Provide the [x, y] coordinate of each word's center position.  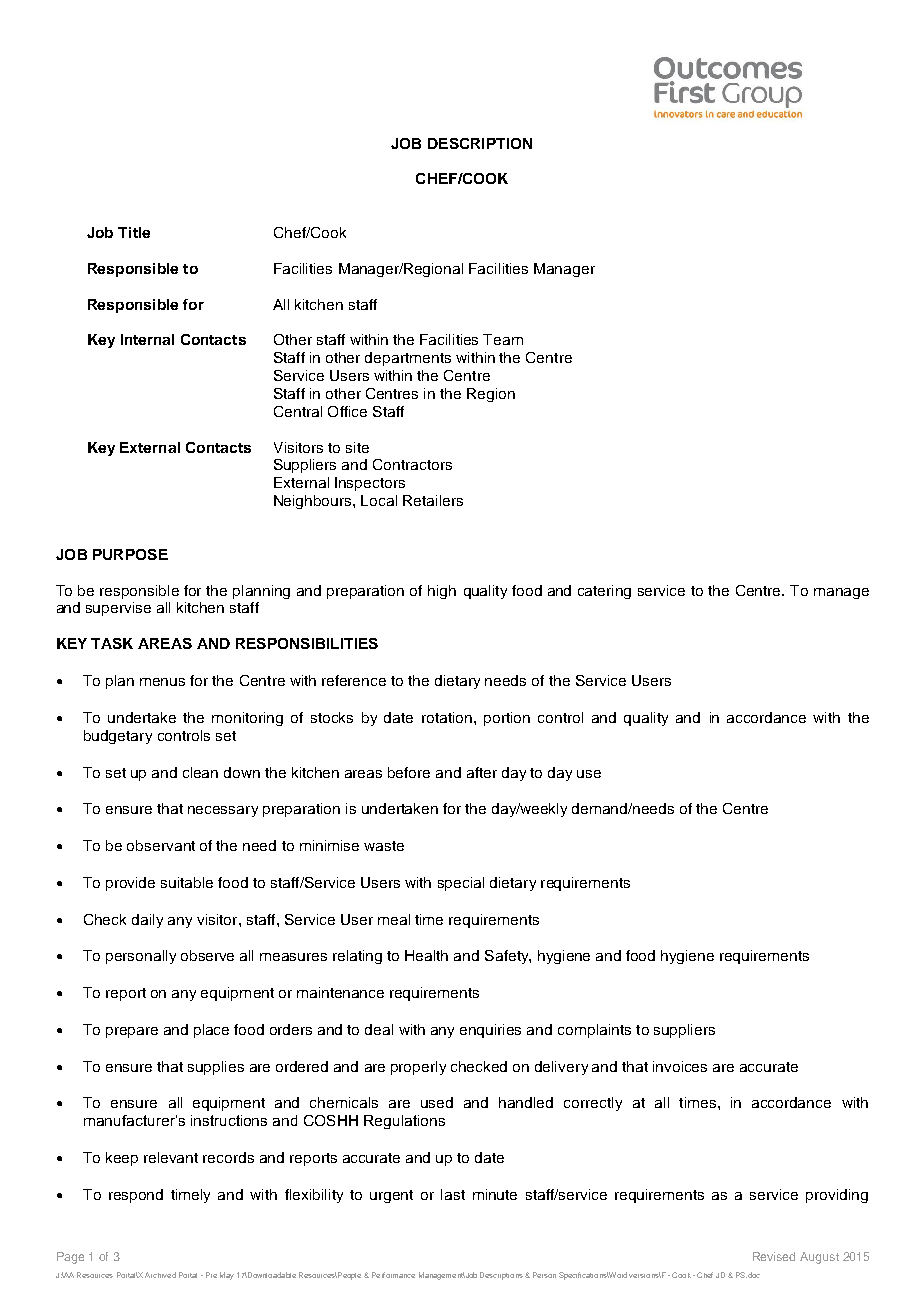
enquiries [490, 1031]
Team [503, 339]
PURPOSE [130, 554]
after [482, 772]
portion [507, 719]
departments [408, 359]
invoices [680, 1066]
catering [604, 592]
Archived [160, 1275]
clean [200, 772]
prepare [132, 1032]
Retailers [433, 500]
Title [134, 232]
